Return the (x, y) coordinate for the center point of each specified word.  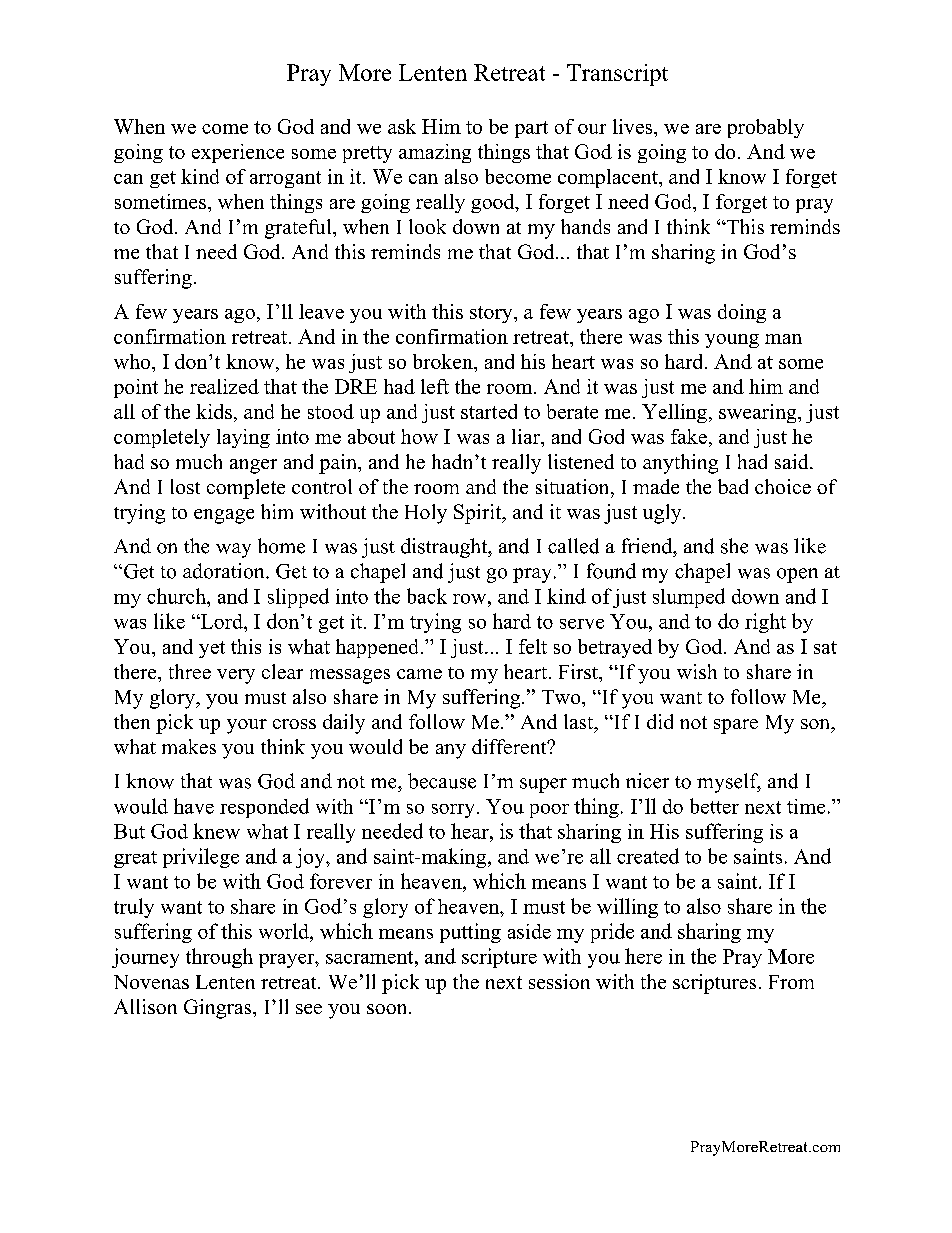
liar (527, 436)
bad (733, 486)
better (714, 806)
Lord (222, 621)
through (219, 958)
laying (243, 438)
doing (742, 313)
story (492, 314)
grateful (299, 229)
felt (533, 646)
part (531, 129)
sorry (453, 811)
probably (766, 128)
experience (238, 153)
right (765, 623)
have (194, 806)
